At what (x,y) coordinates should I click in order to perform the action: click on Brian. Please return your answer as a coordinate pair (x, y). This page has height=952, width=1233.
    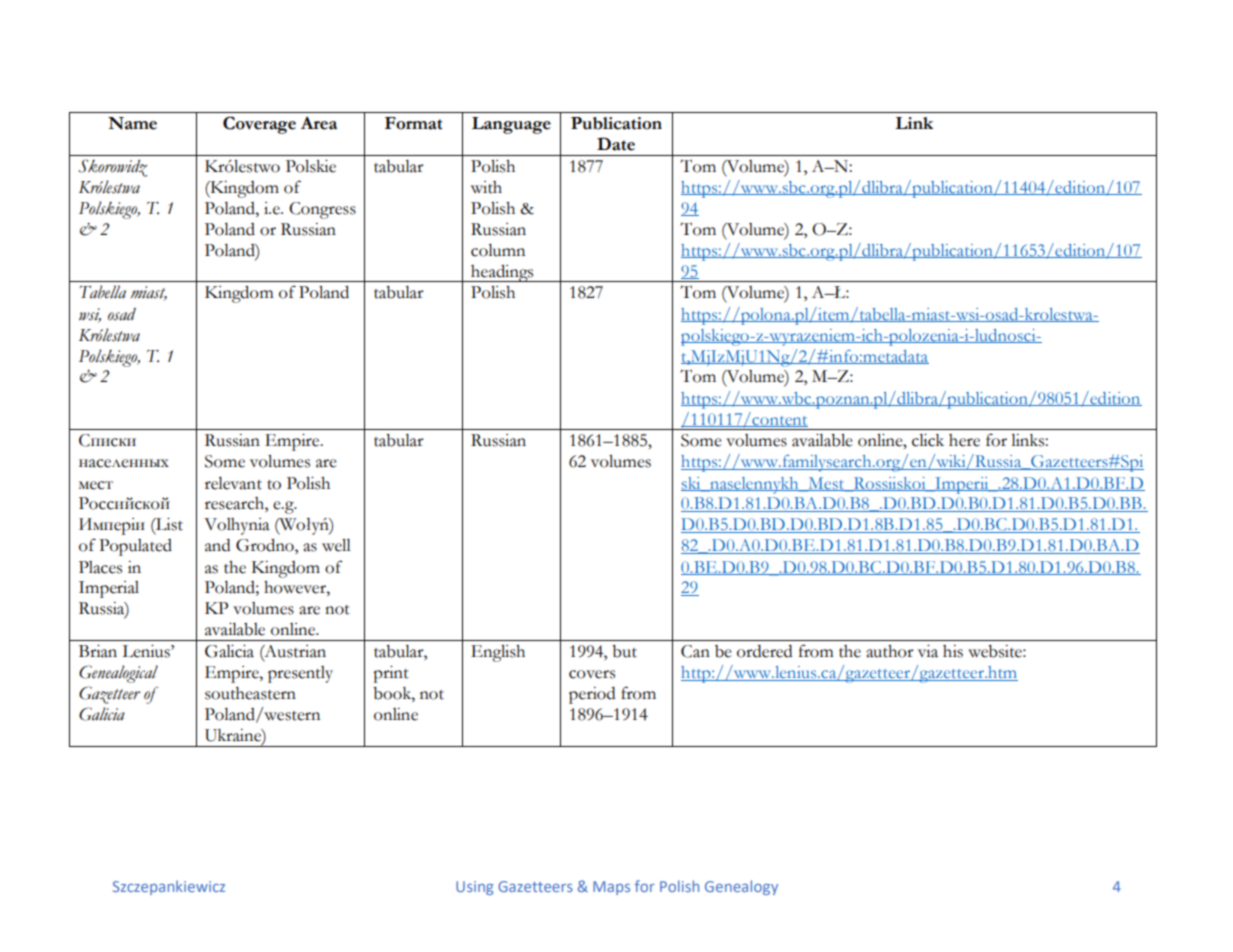
    Looking at the image, I should click on (98, 651).
